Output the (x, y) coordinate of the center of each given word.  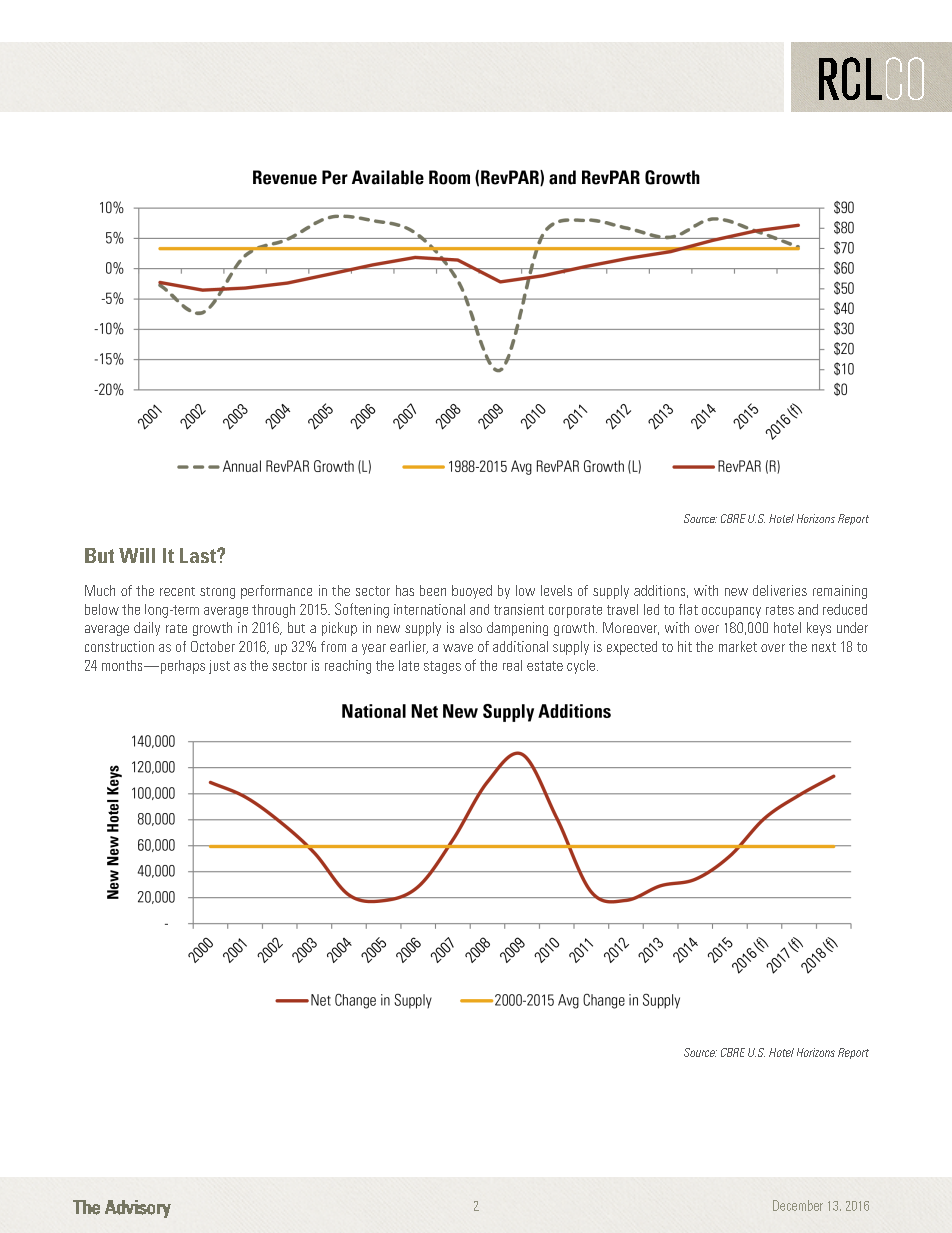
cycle (581, 667)
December (798, 1205)
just (219, 667)
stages (442, 667)
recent (177, 591)
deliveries (780, 590)
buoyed (472, 592)
